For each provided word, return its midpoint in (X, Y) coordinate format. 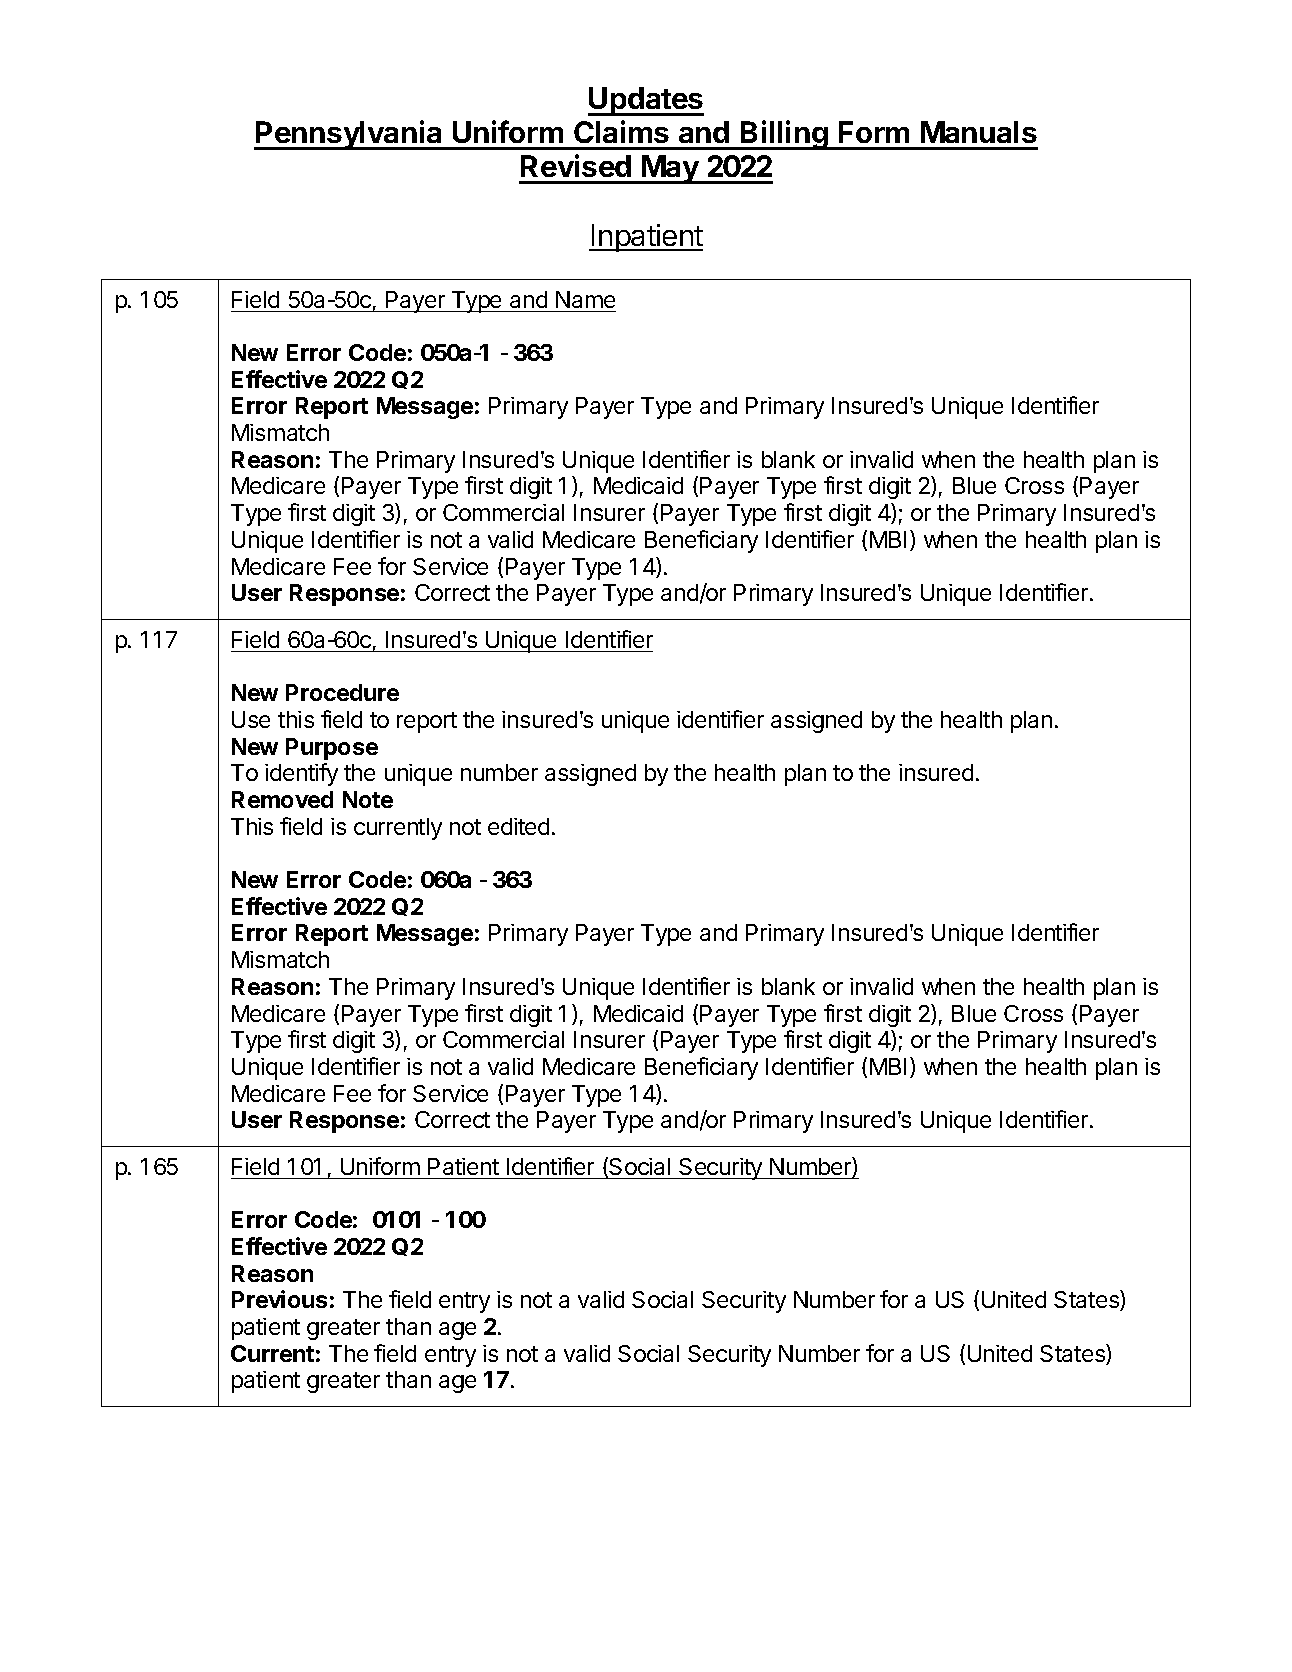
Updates (646, 101)
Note (368, 799)
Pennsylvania (349, 135)
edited (518, 826)
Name (585, 299)
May (670, 169)
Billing (784, 135)
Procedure (342, 692)
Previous (279, 1299)
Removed (282, 799)
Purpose (332, 749)
